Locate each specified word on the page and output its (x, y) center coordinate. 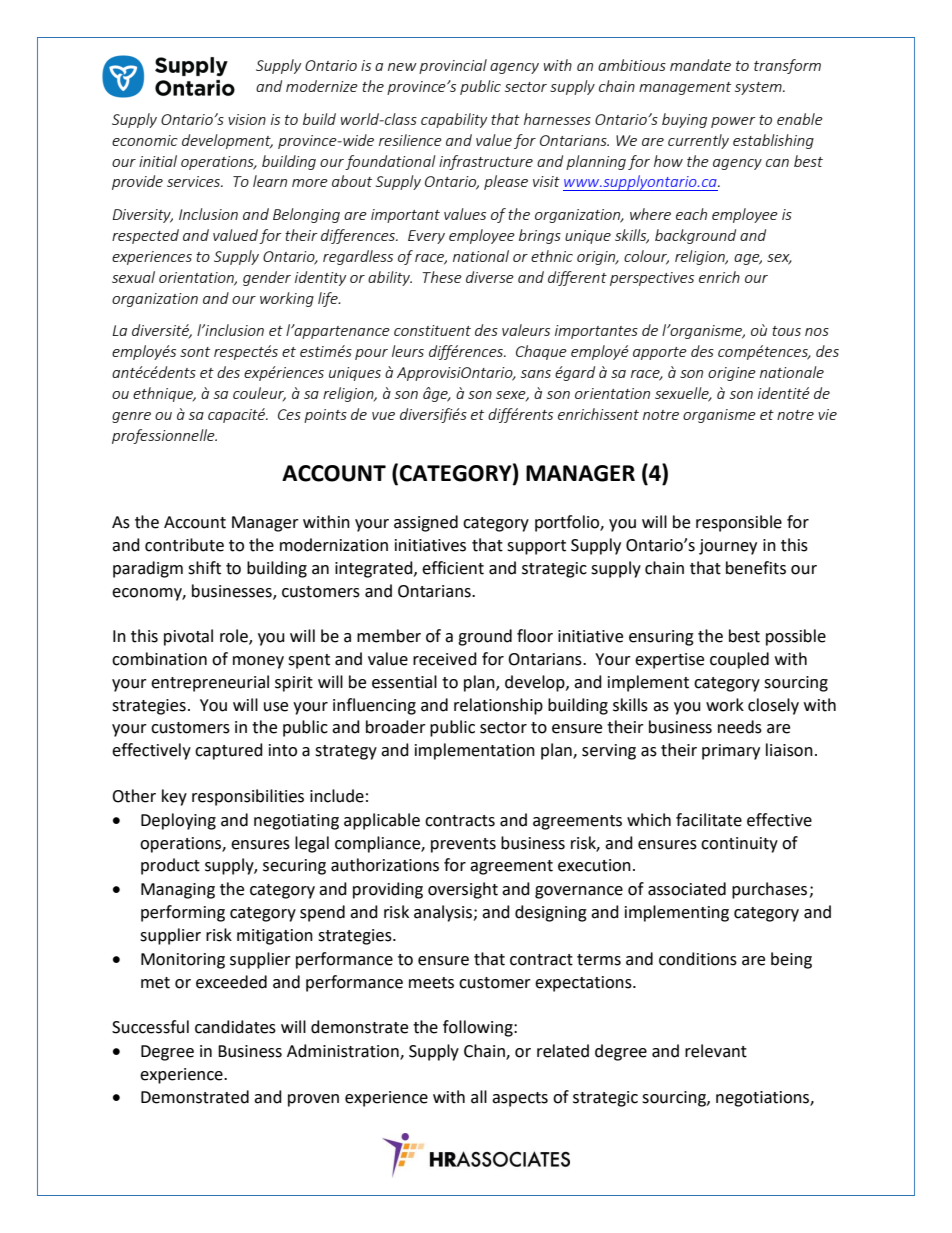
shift (204, 568)
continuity (739, 845)
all (479, 1097)
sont (195, 352)
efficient (453, 568)
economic (145, 140)
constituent (432, 330)
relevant (716, 1051)
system (759, 88)
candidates (235, 1027)
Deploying (178, 821)
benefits (756, 568)
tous (786, 331)
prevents (463, 845)
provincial (453, 66)
